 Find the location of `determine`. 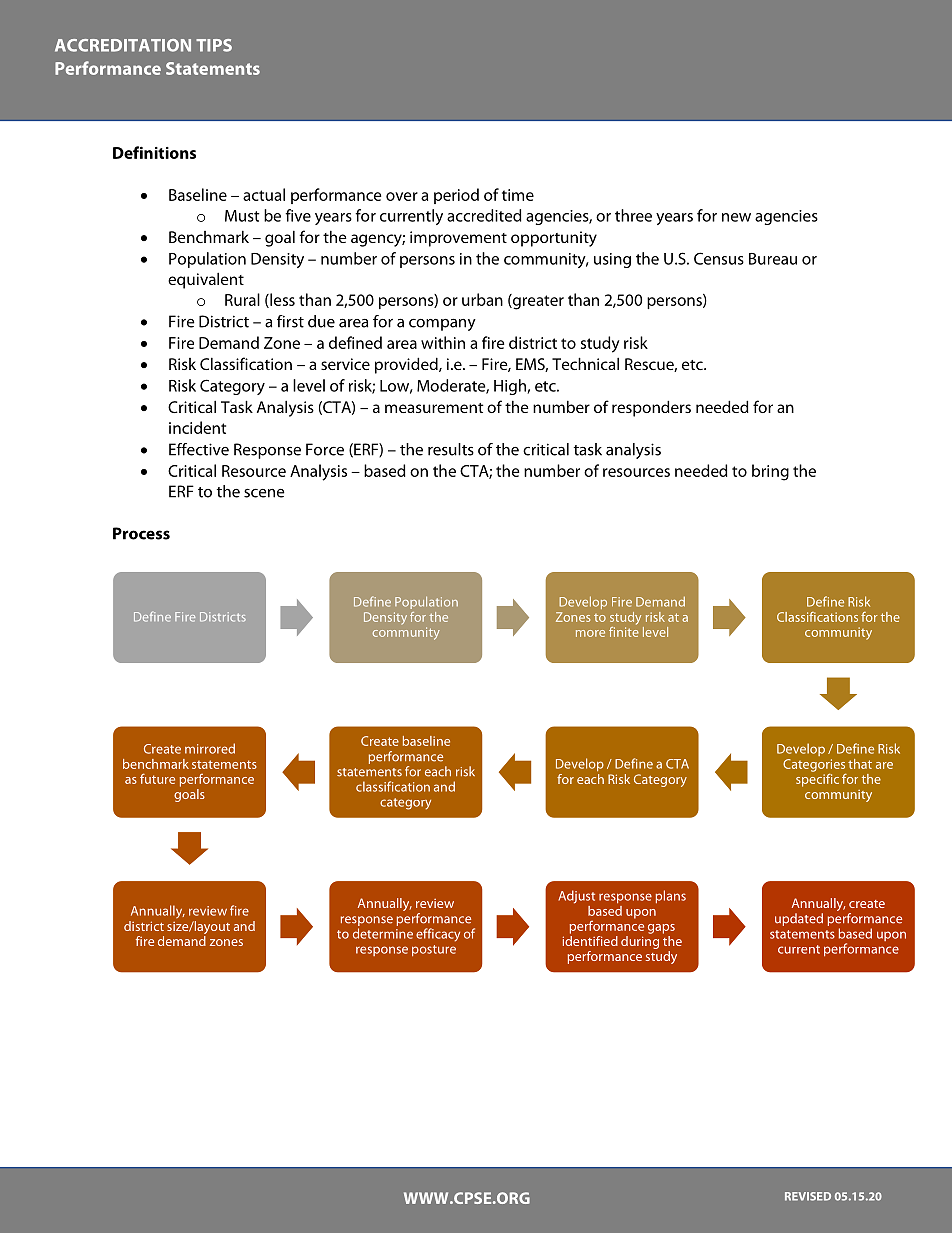

determine is located at coordinates (383, 933).
